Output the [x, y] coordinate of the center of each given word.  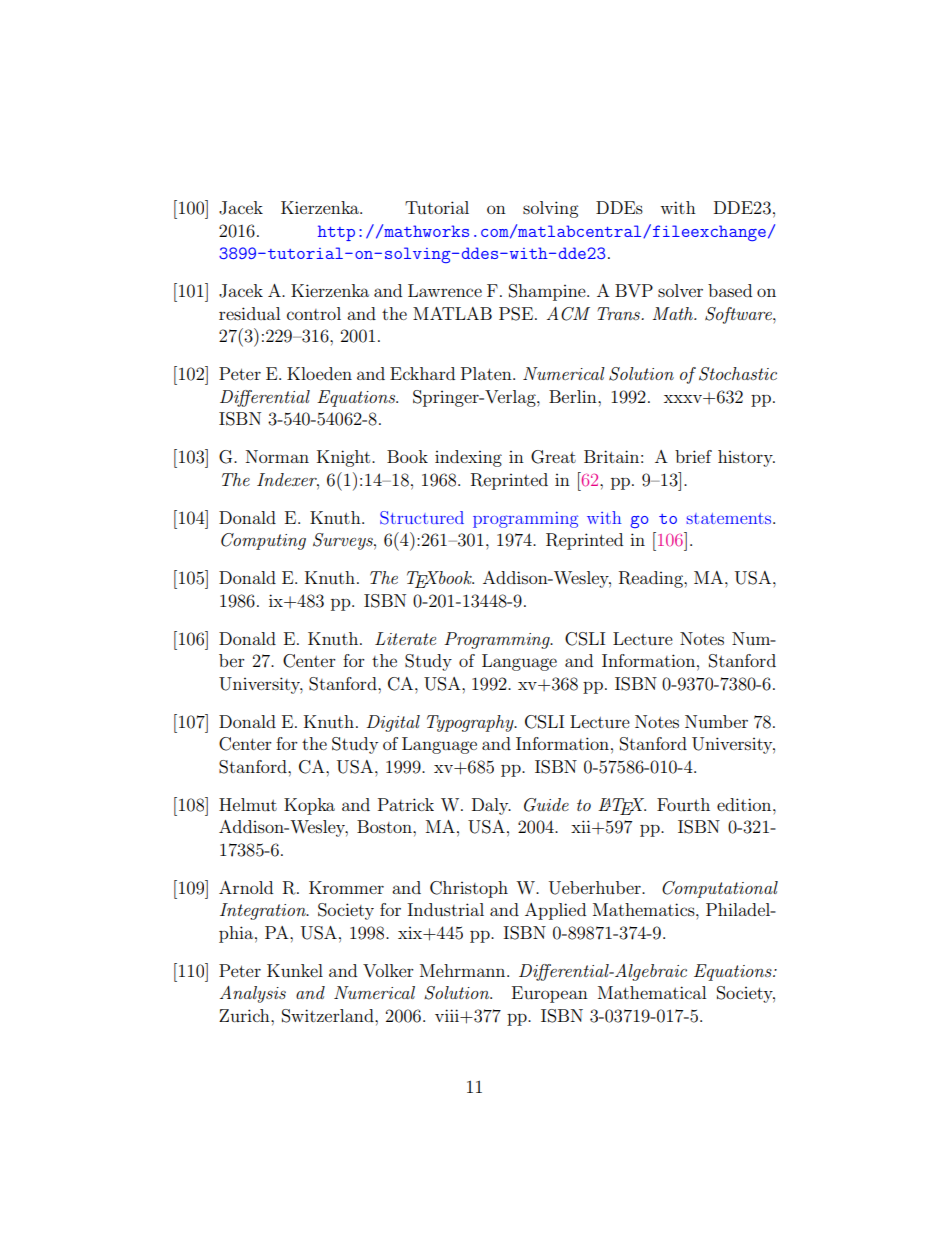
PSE [516, 314]
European [550, 994]
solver [680, 290]
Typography [471, 723]
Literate [405, 638]
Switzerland [329, 1016]
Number [716, 721]
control [314, 313]
